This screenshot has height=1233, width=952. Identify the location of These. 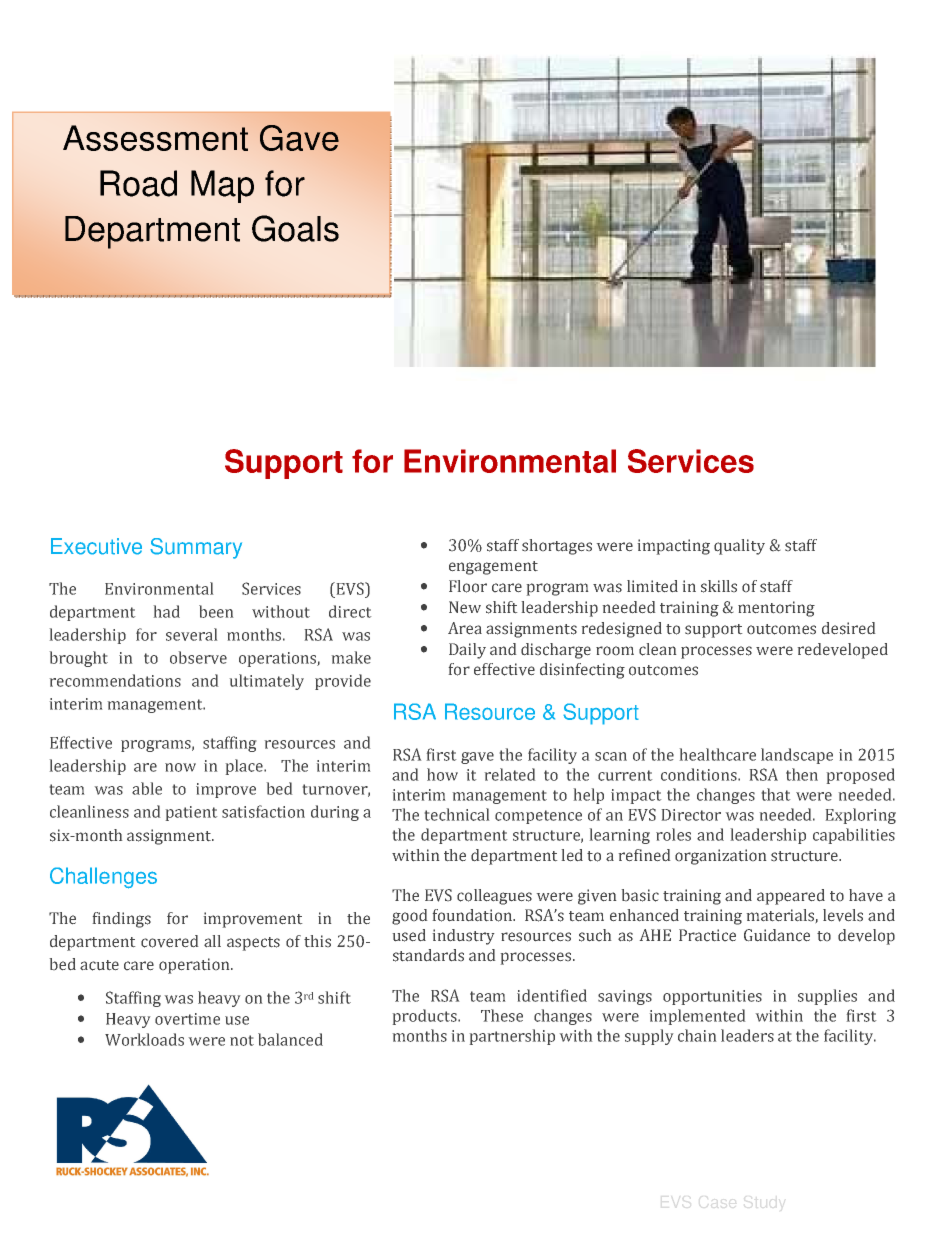
(502, 1015).
